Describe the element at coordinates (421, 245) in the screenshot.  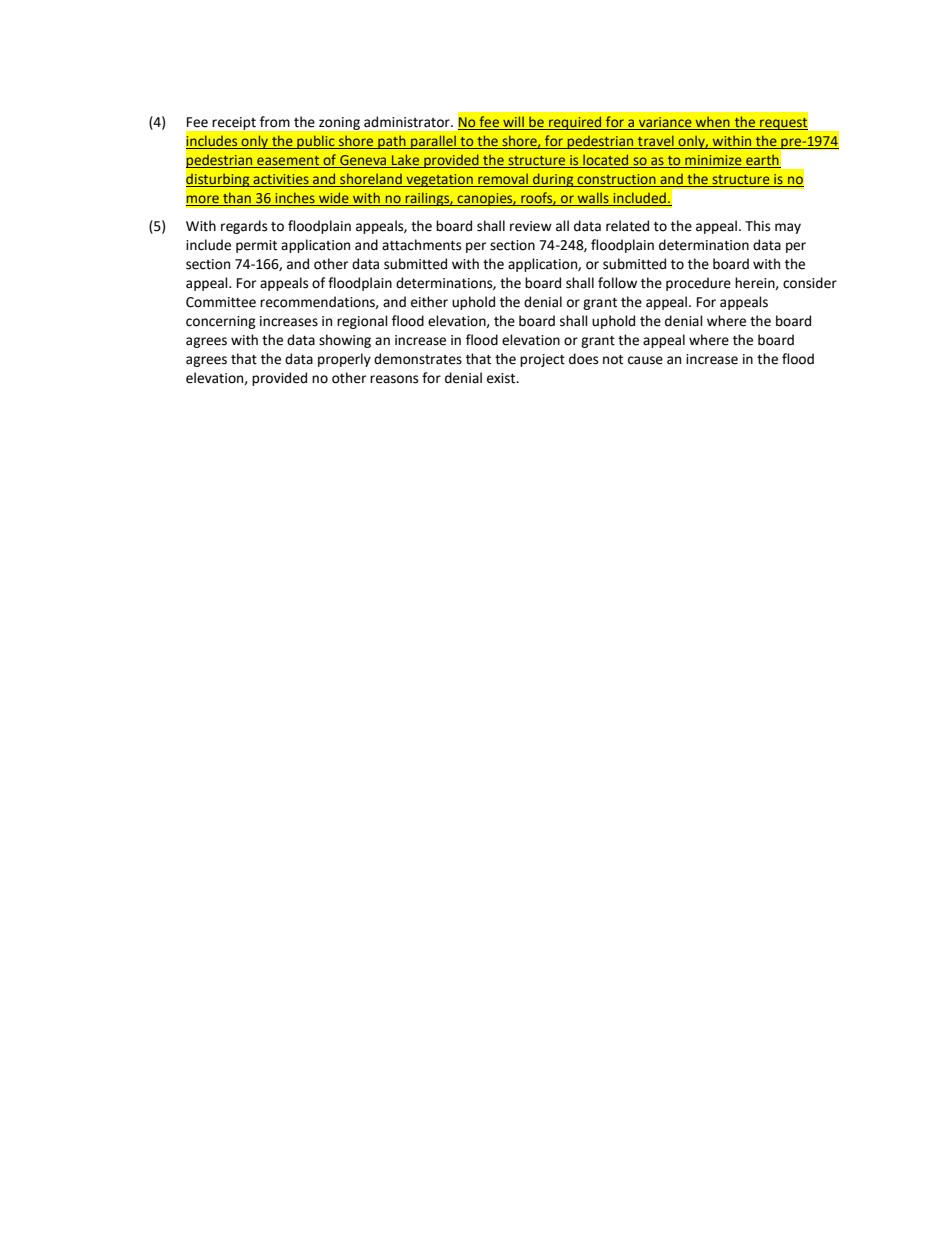
I see `attachments` at that location.
